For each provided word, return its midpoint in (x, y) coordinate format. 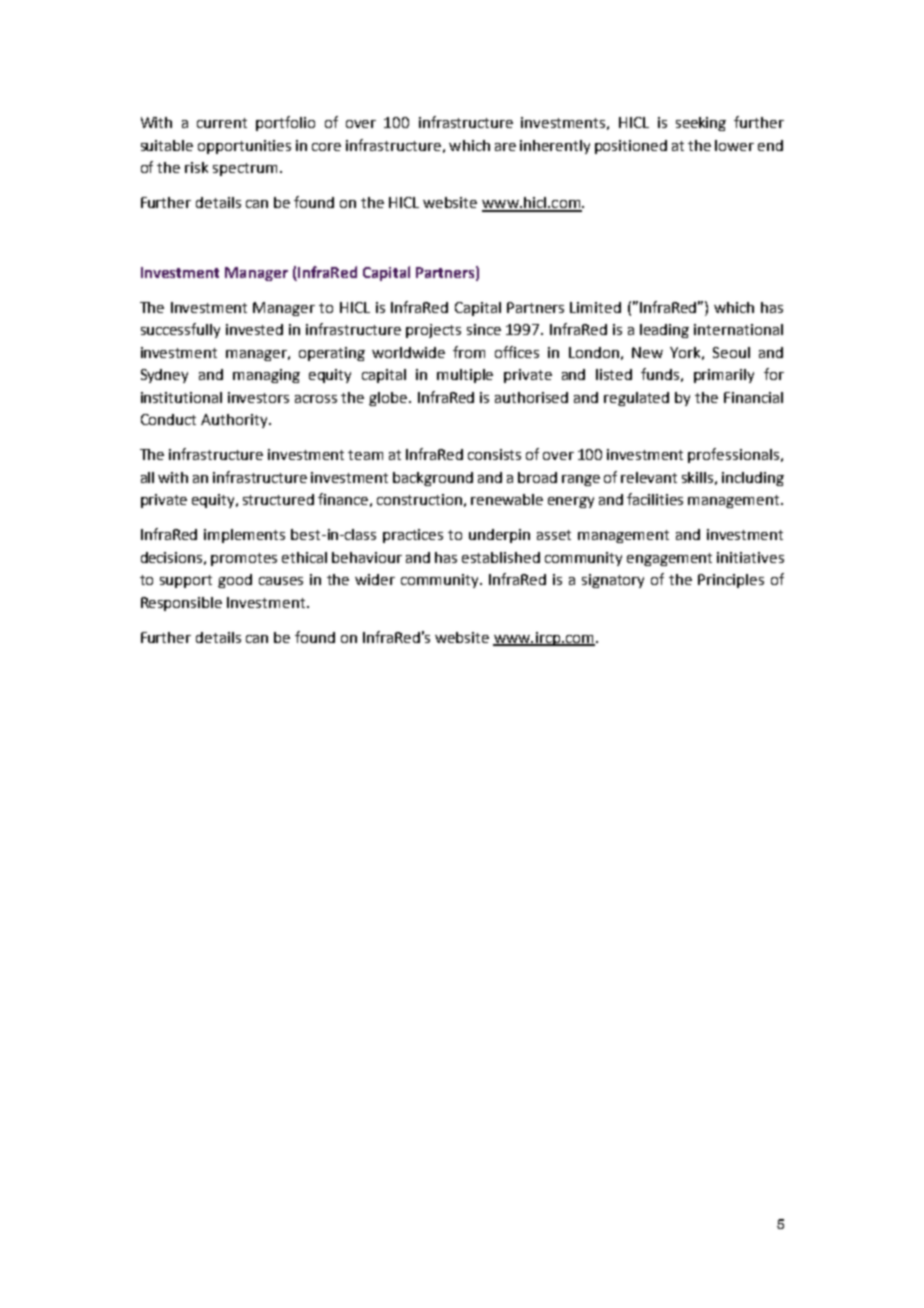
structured (278, 499)
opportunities (244, 147)
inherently (555, 147)
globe (389, 399)
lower (734, 145)
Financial (753, 397)
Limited (595, 307)
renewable (507, 499)
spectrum (245, 169)
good (235, 581)
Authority (235, 421)
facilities (655, 499)
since (484, 329)
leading (664, 331)
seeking (701, 124)
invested (254, 329)
